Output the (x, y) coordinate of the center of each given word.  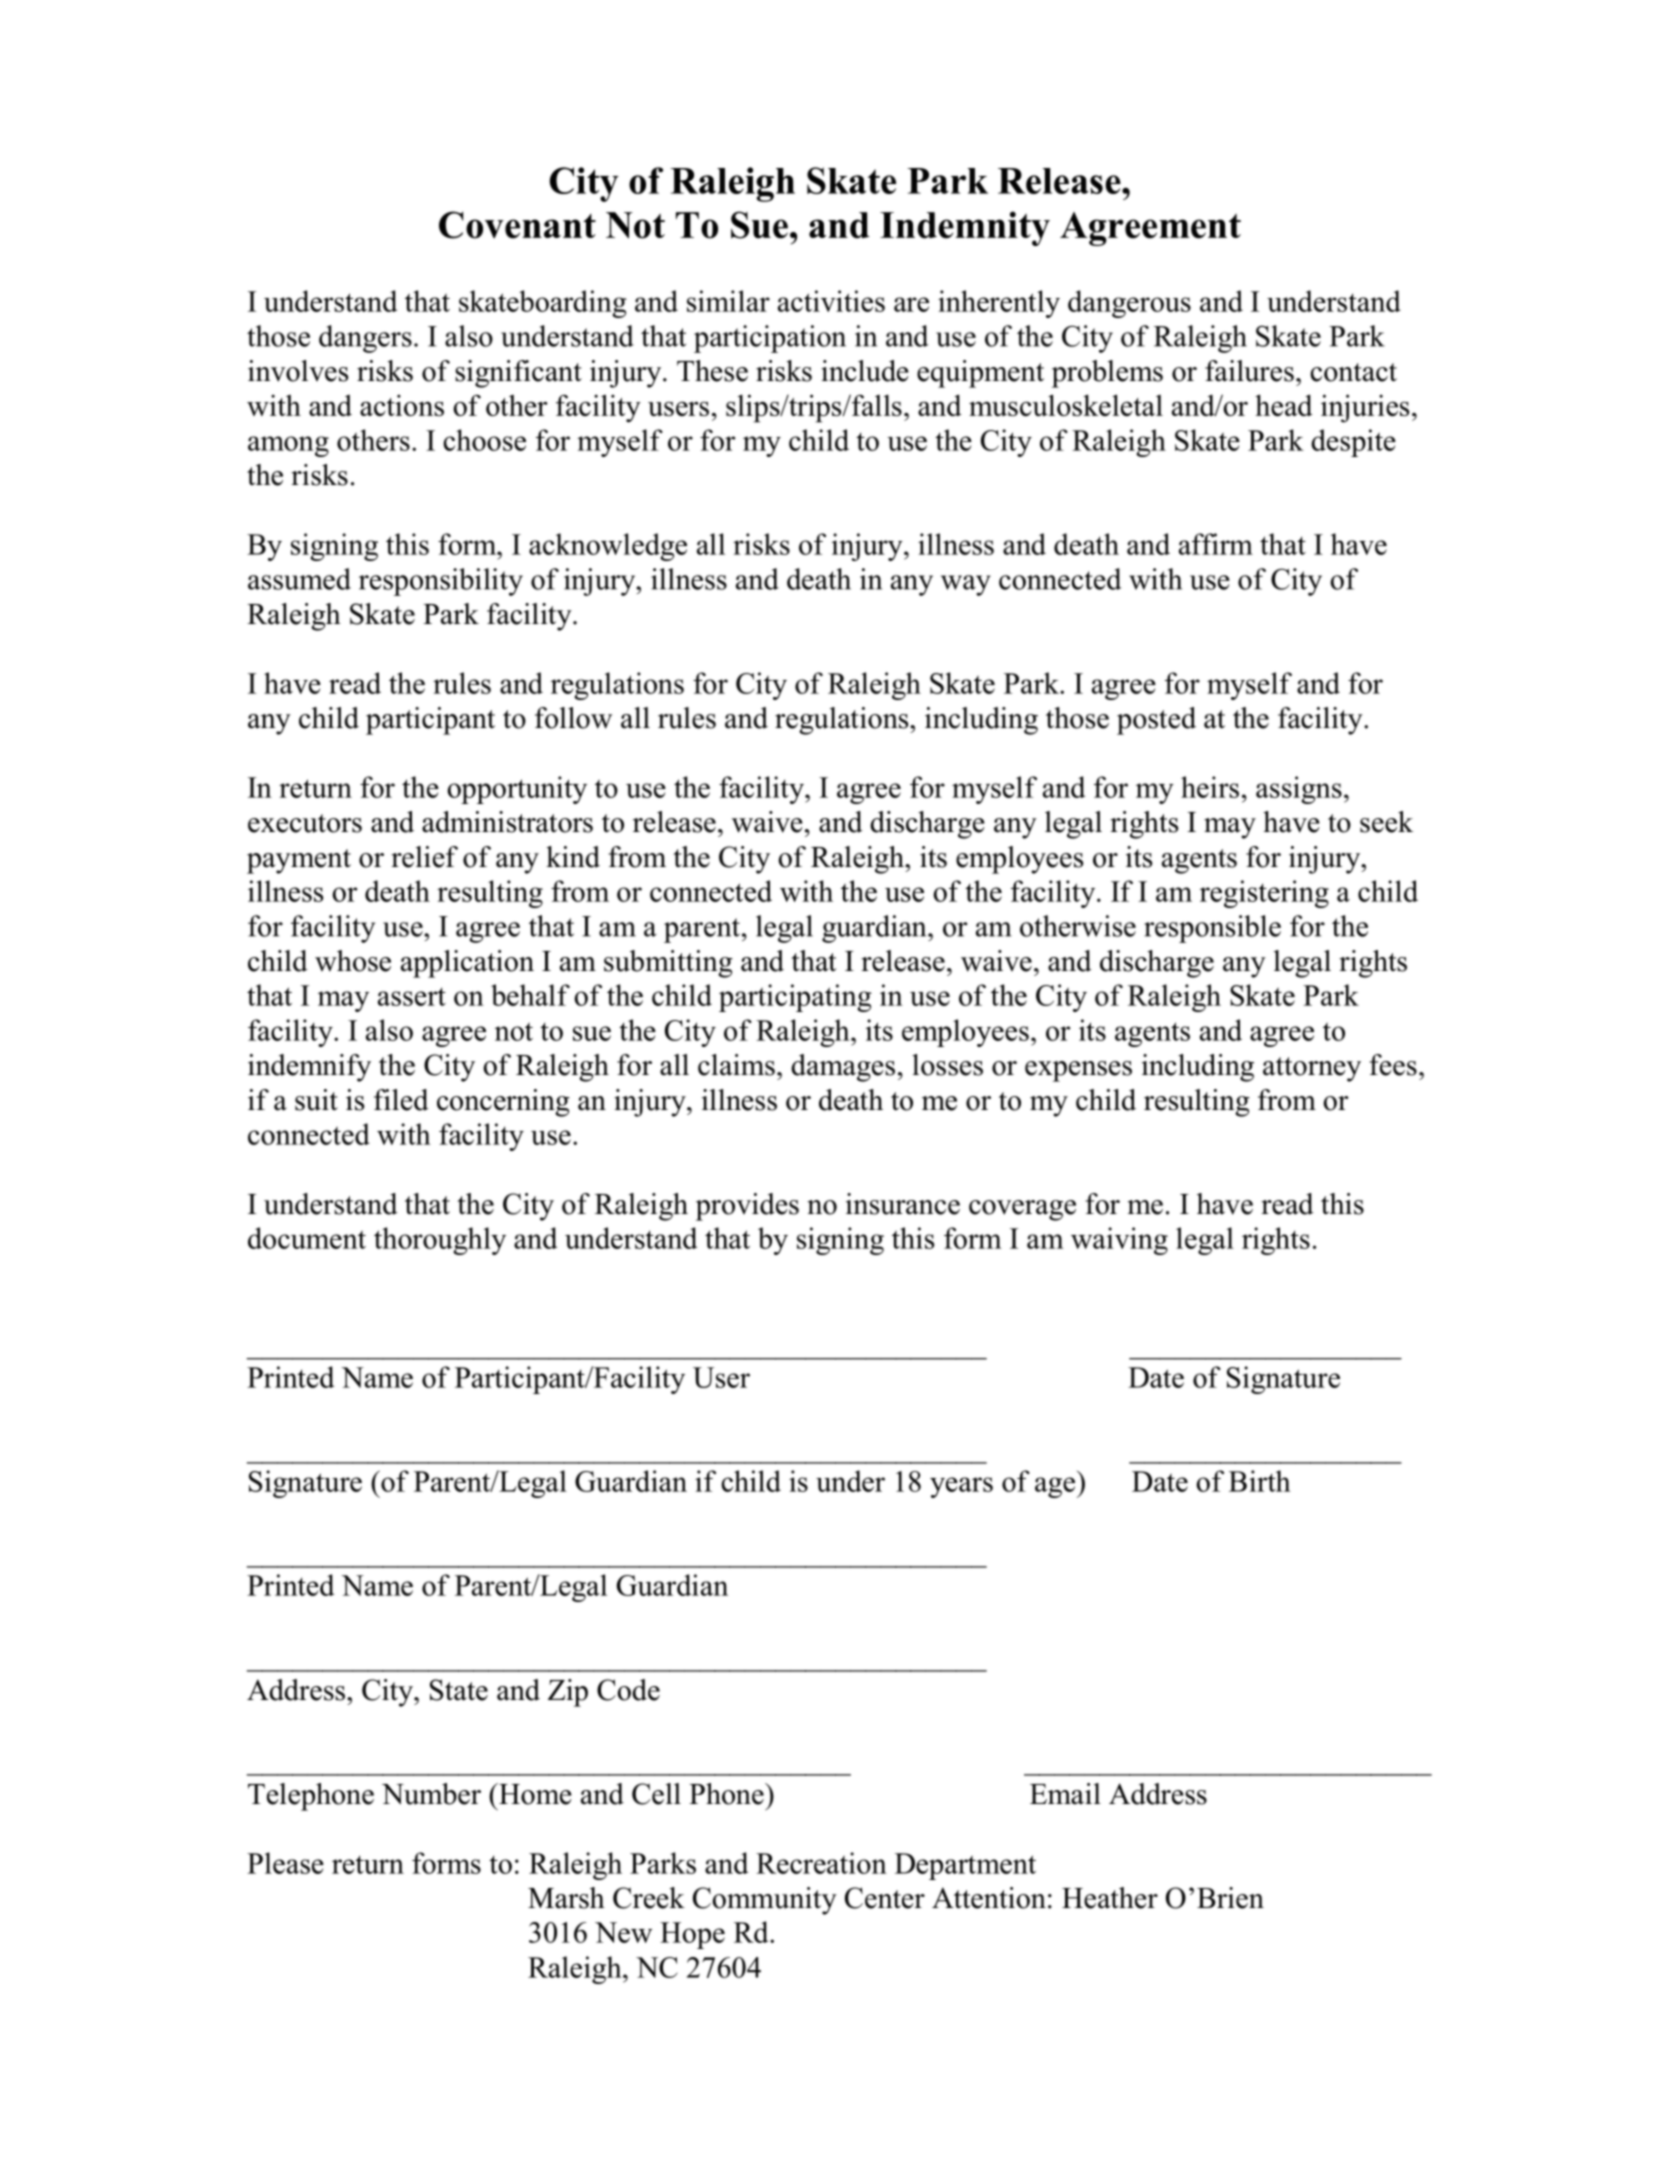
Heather (1110, 1898)
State (459, 1690)
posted (1156, 721)
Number (431, 1794)
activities (831, 301)
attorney (1312, 1069)
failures (1249, 371)
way (966, 585)
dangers (365, 339)
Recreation (821, 1863)
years (961, 1487)
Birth (1260, 1481)
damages (843, 1068)
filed (401, 1100)
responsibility (441, 582)
